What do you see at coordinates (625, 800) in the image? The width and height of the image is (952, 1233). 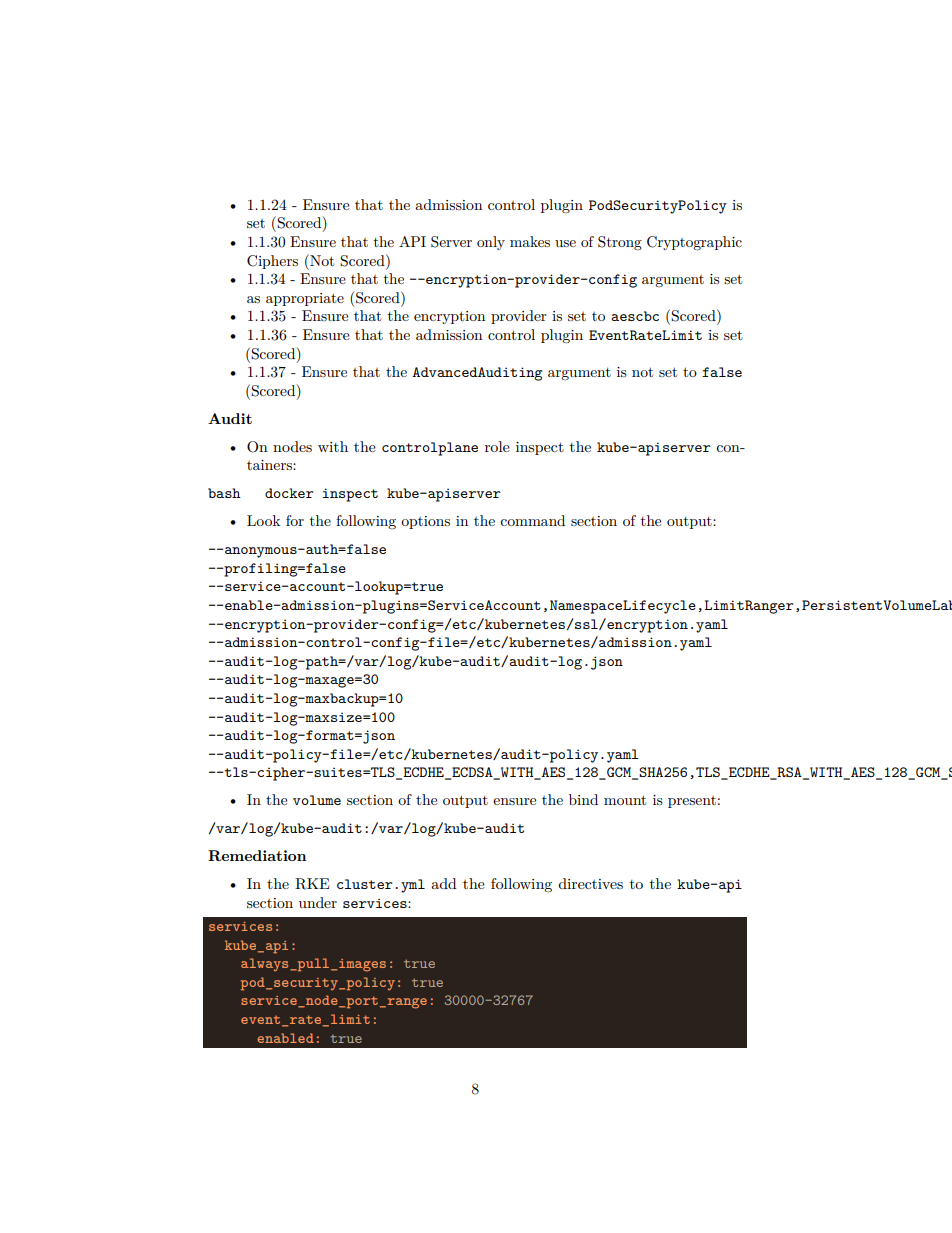 I see `mount` at bounding box center [625, 800].
